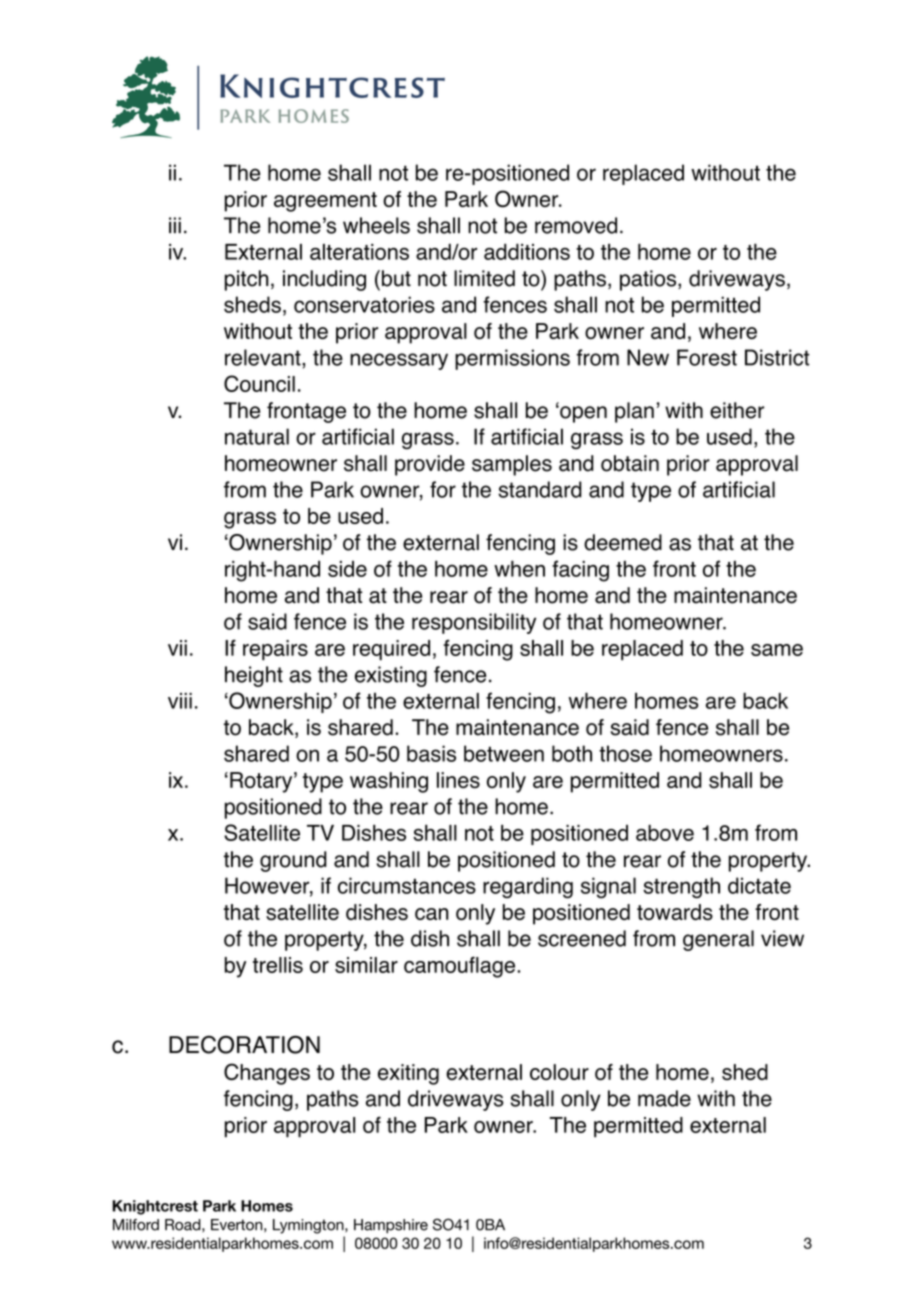 The image size is (924, 1308). Describe the element at coordinates (718, 940) in the screenshot. I see `general` at that location.
